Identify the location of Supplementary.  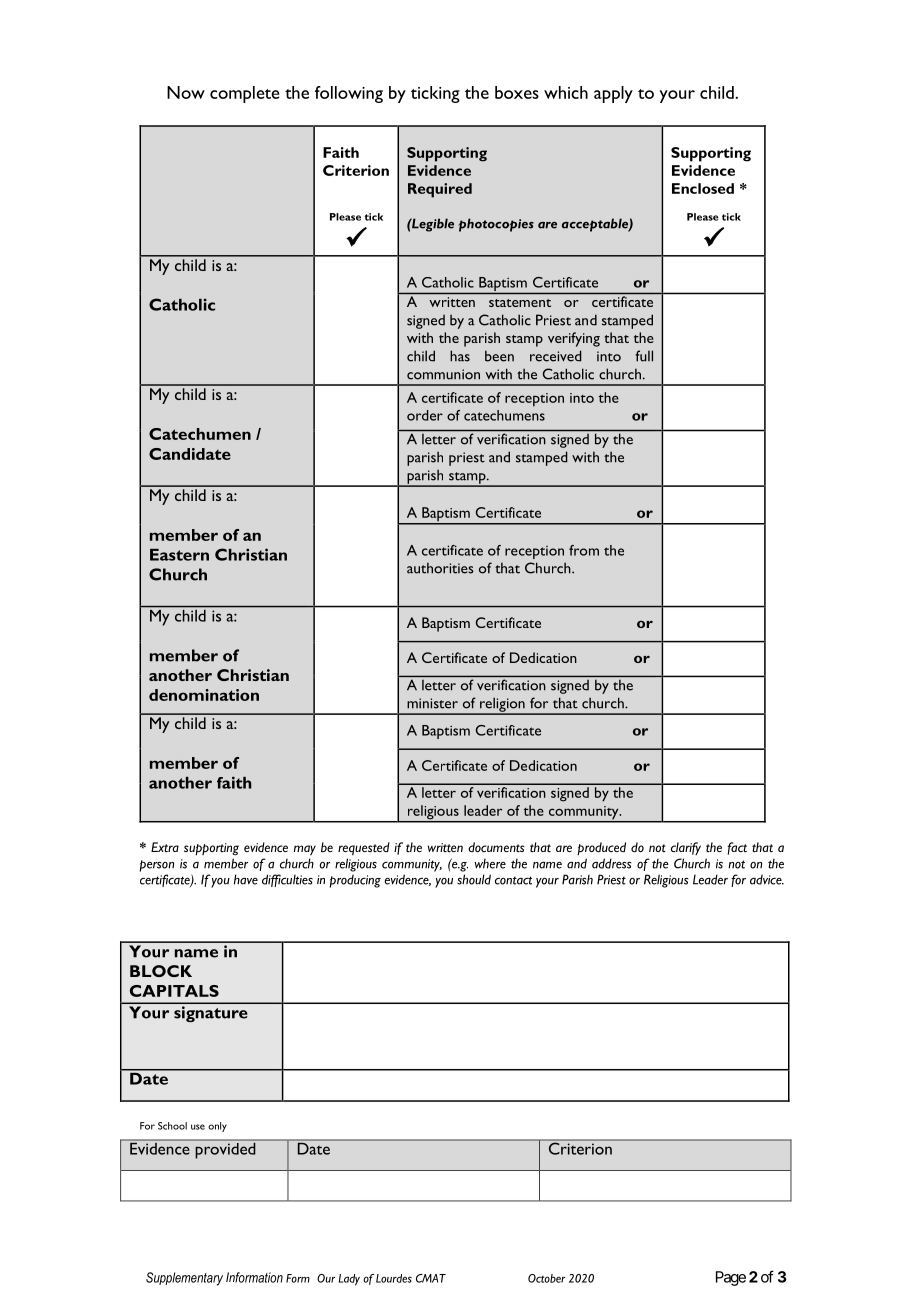
(184, 1279).
